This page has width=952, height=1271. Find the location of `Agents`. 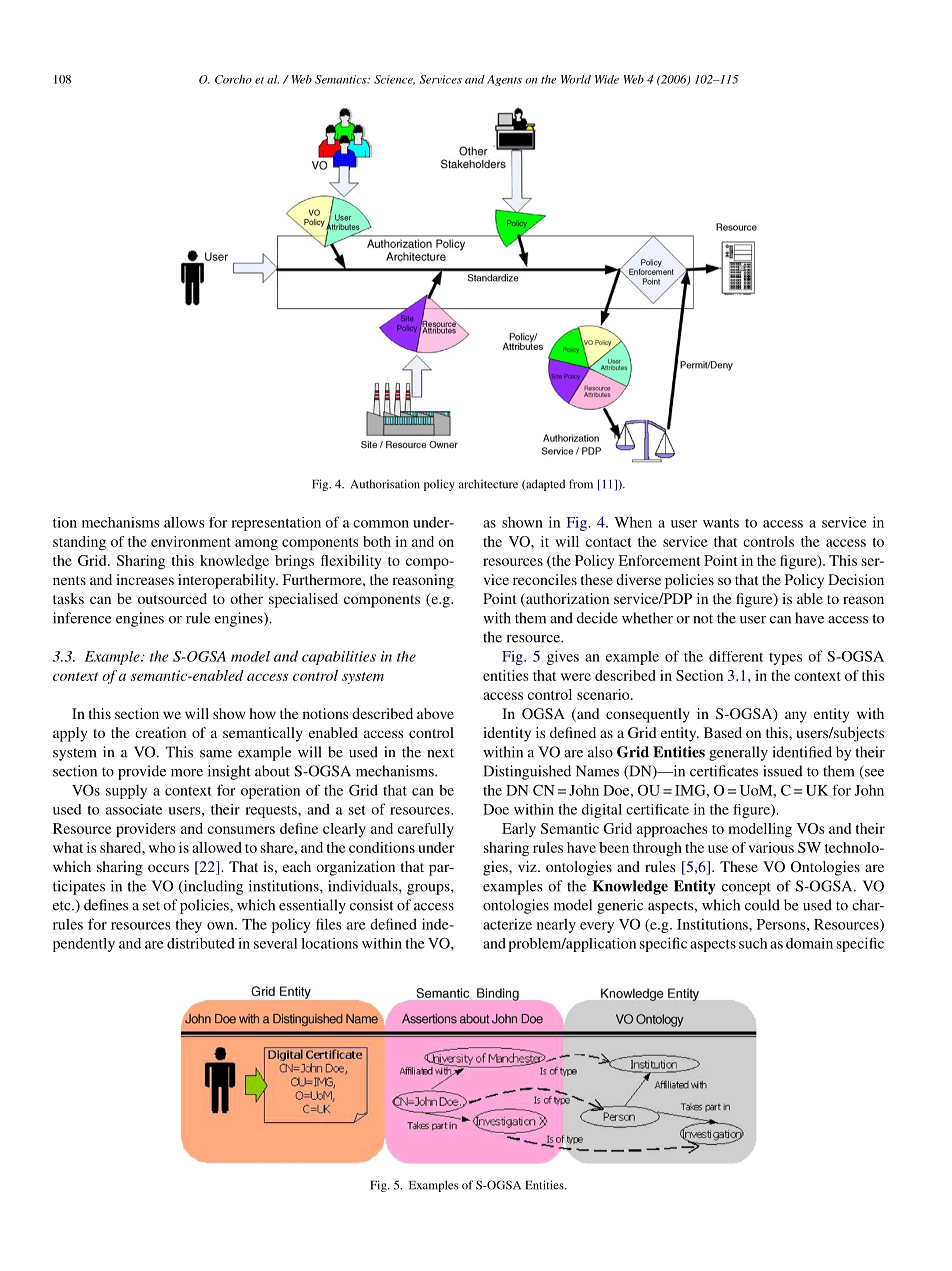

Agents is located at coordinates (504, 80).
